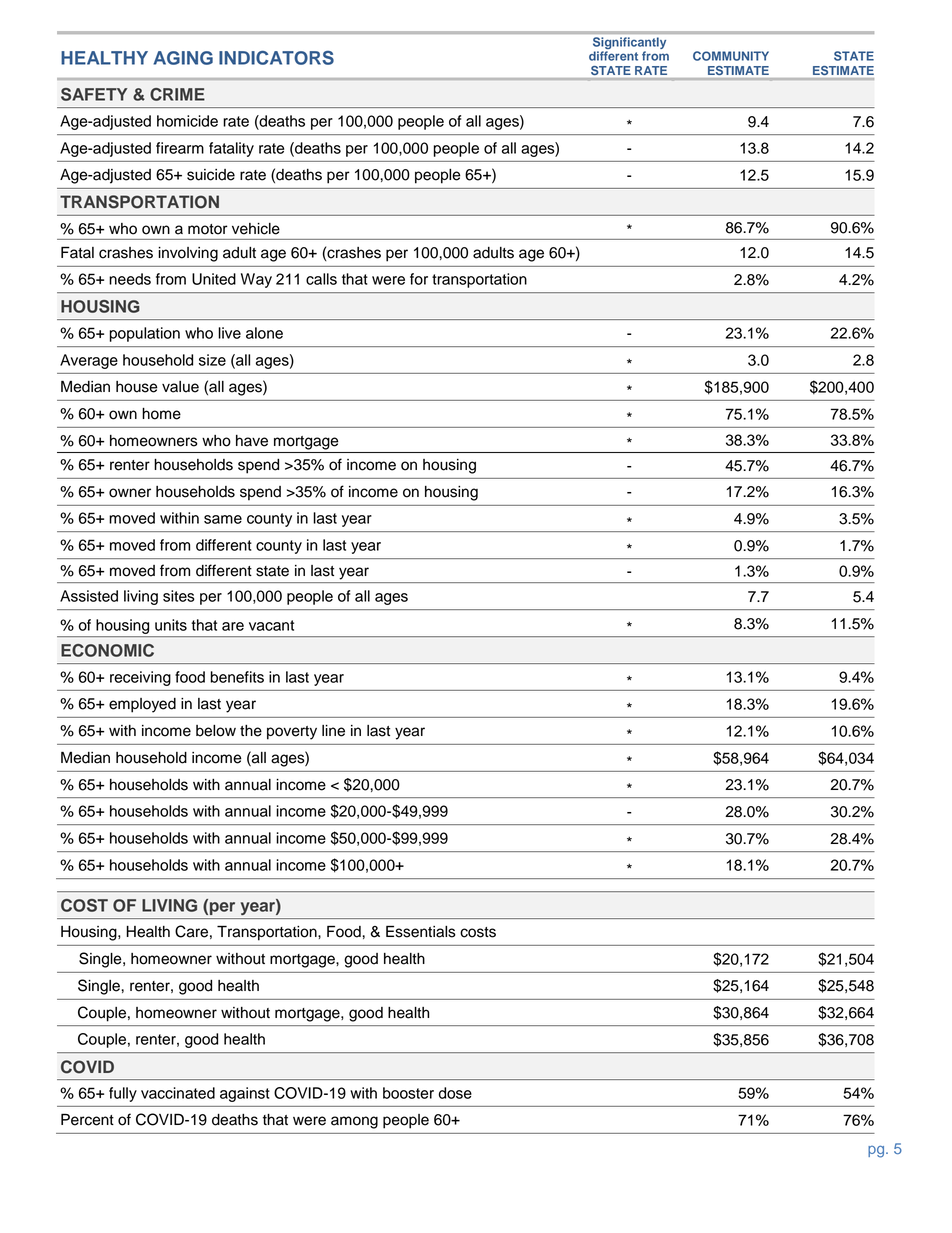 This screenshot has width=952, height=1233. I want to click on CRIME, so click(177, 94).
